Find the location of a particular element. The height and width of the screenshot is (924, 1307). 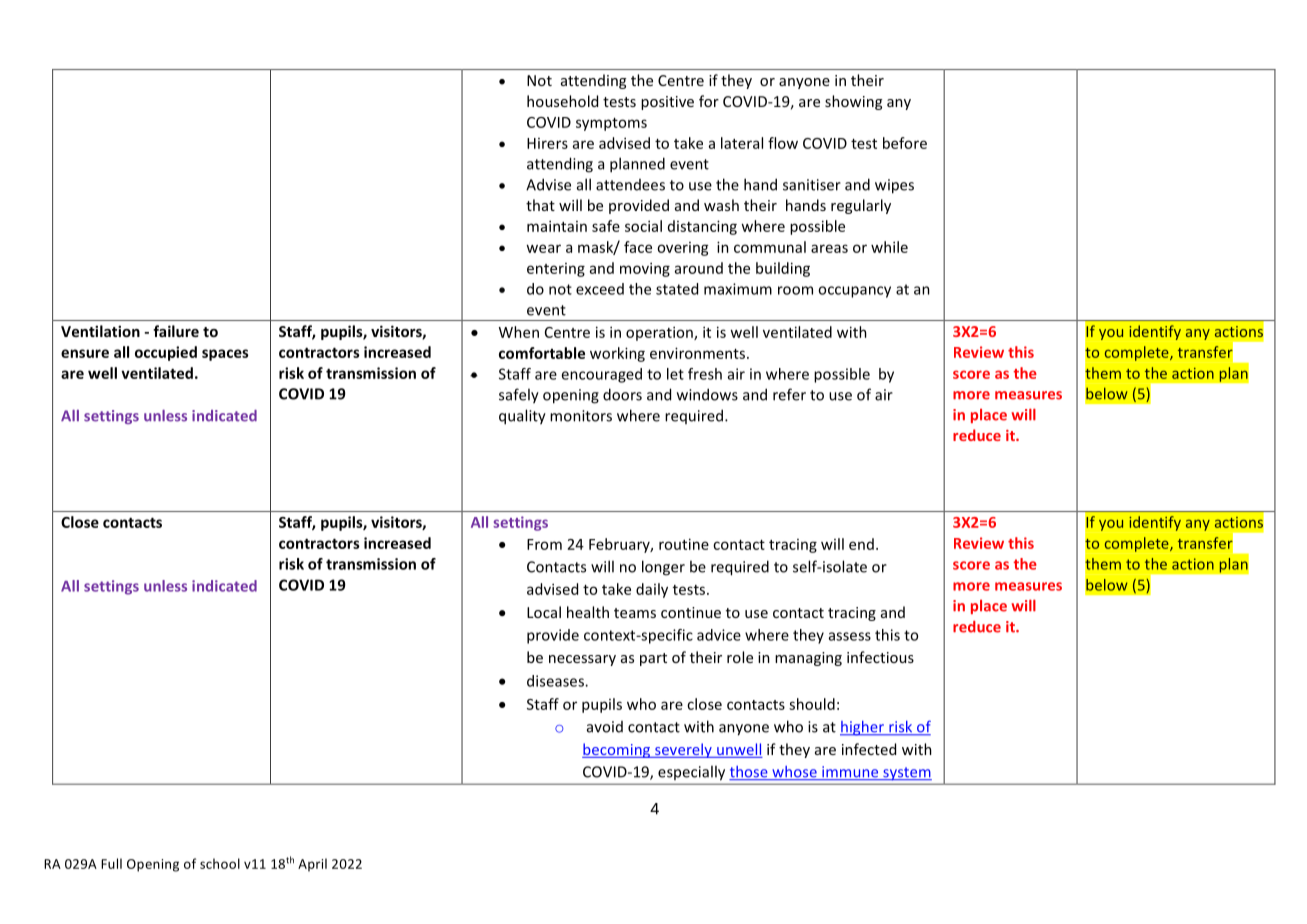

school is located at coordinates (220, 863).
